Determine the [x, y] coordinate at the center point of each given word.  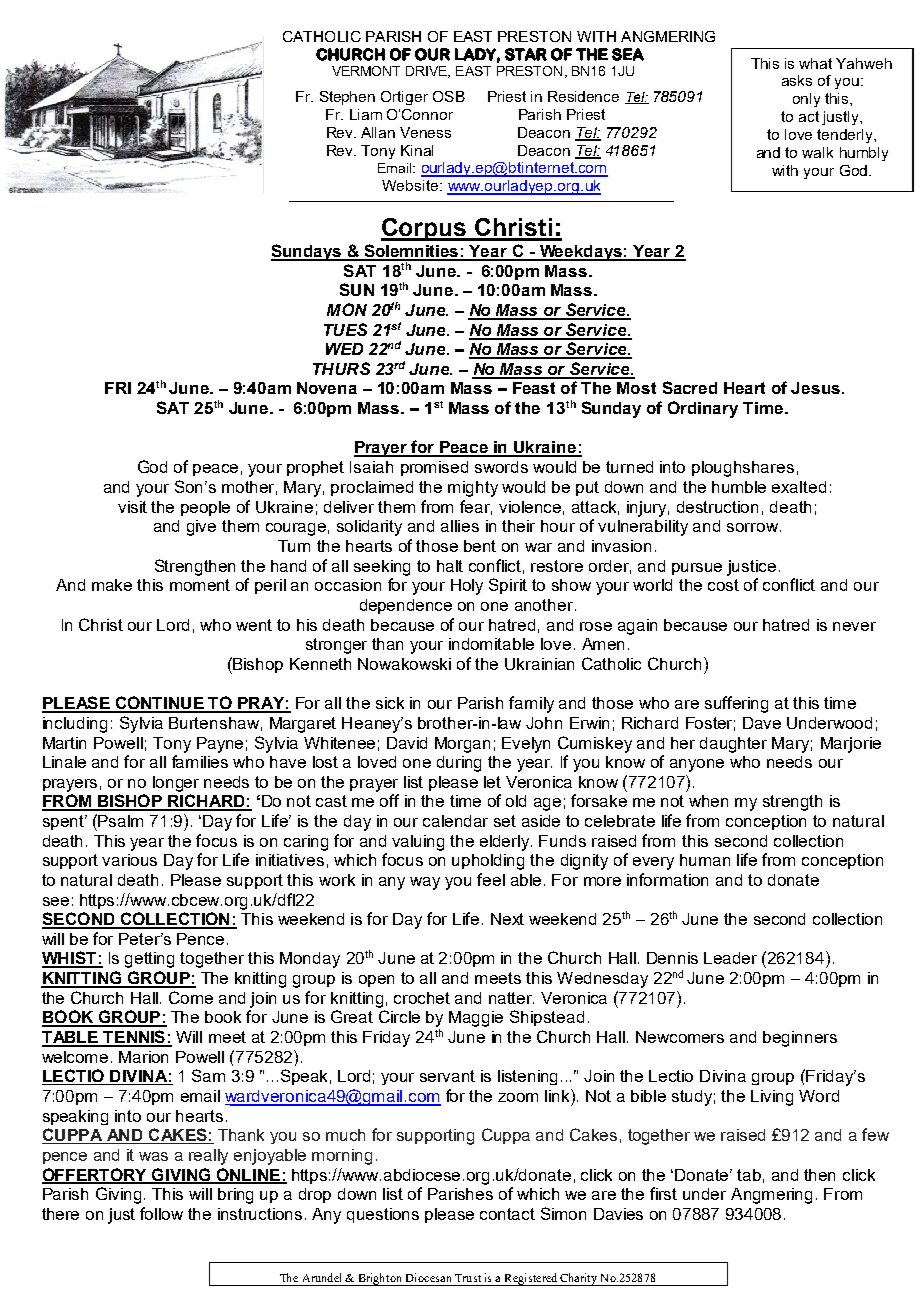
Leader [730, 958]
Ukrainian [539, 664]
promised [434, 468]
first [663, 1193]
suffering [736, 704]
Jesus [817, 388]
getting [149, 960]
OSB [449, 96]
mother [249, 488]
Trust [468, 1278]
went [254, 625]
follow [161, 1213]
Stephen [347, 98]
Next [507, 919]
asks [797, 80]
